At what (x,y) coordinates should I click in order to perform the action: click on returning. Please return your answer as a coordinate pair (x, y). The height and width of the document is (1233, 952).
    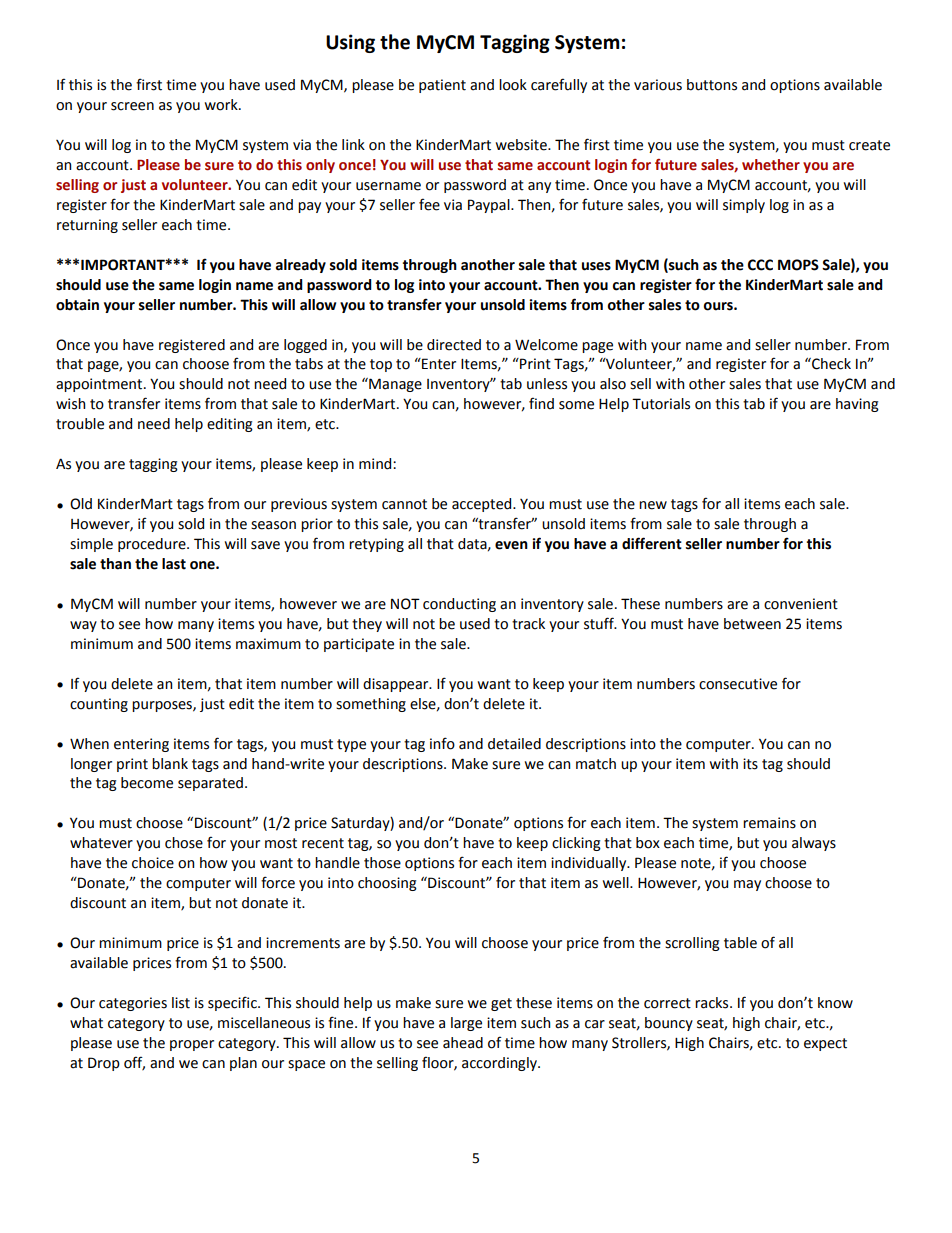
    Looking at the image, I should click on (87, 226).
